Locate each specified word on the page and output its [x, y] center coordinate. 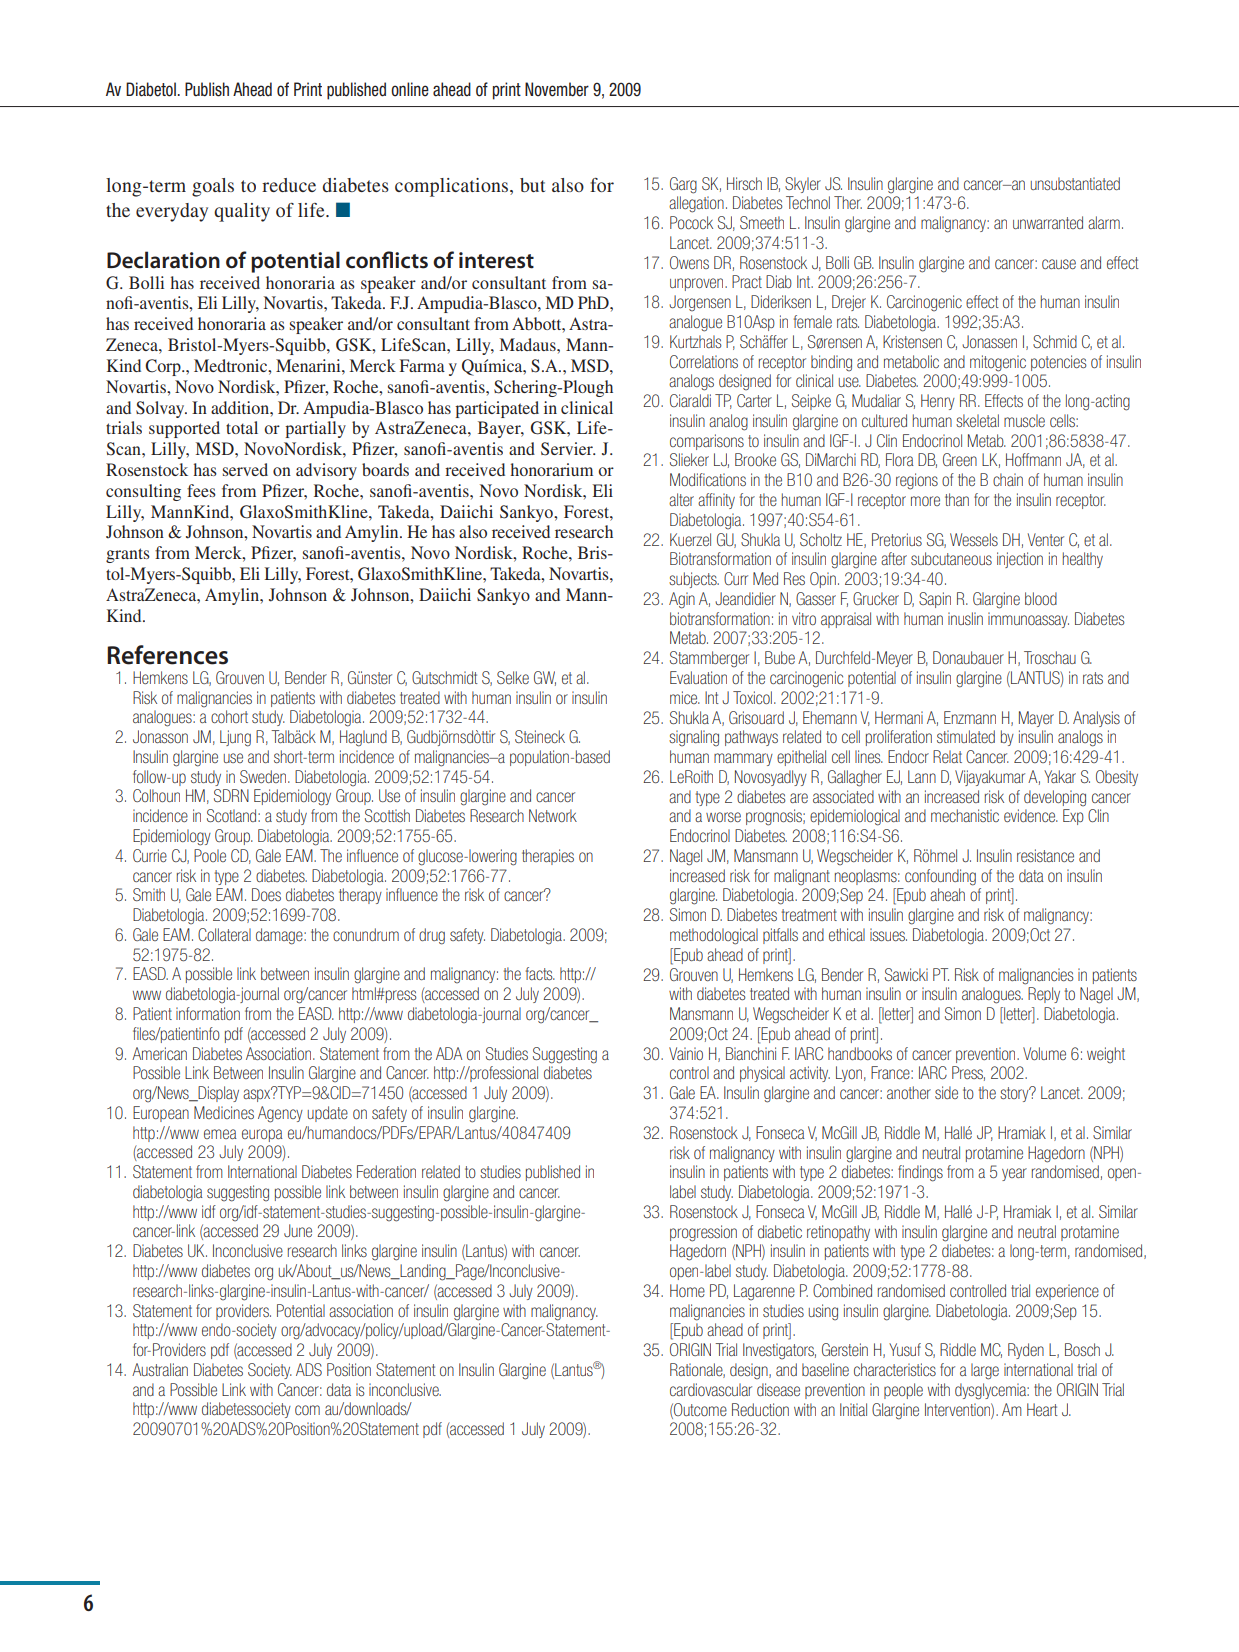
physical [762, 1074]
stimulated [966, 736]
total [242, 427]
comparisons [707, 442]
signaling [694, 738]
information [208, 1013]
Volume [1044, 1053]
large [985, 1371]
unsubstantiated [1075, 183]
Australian [160, 1369]
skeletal [977, 420]
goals [213, 187]
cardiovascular [711, 1389]
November [557, 89]
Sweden [264, 776]
